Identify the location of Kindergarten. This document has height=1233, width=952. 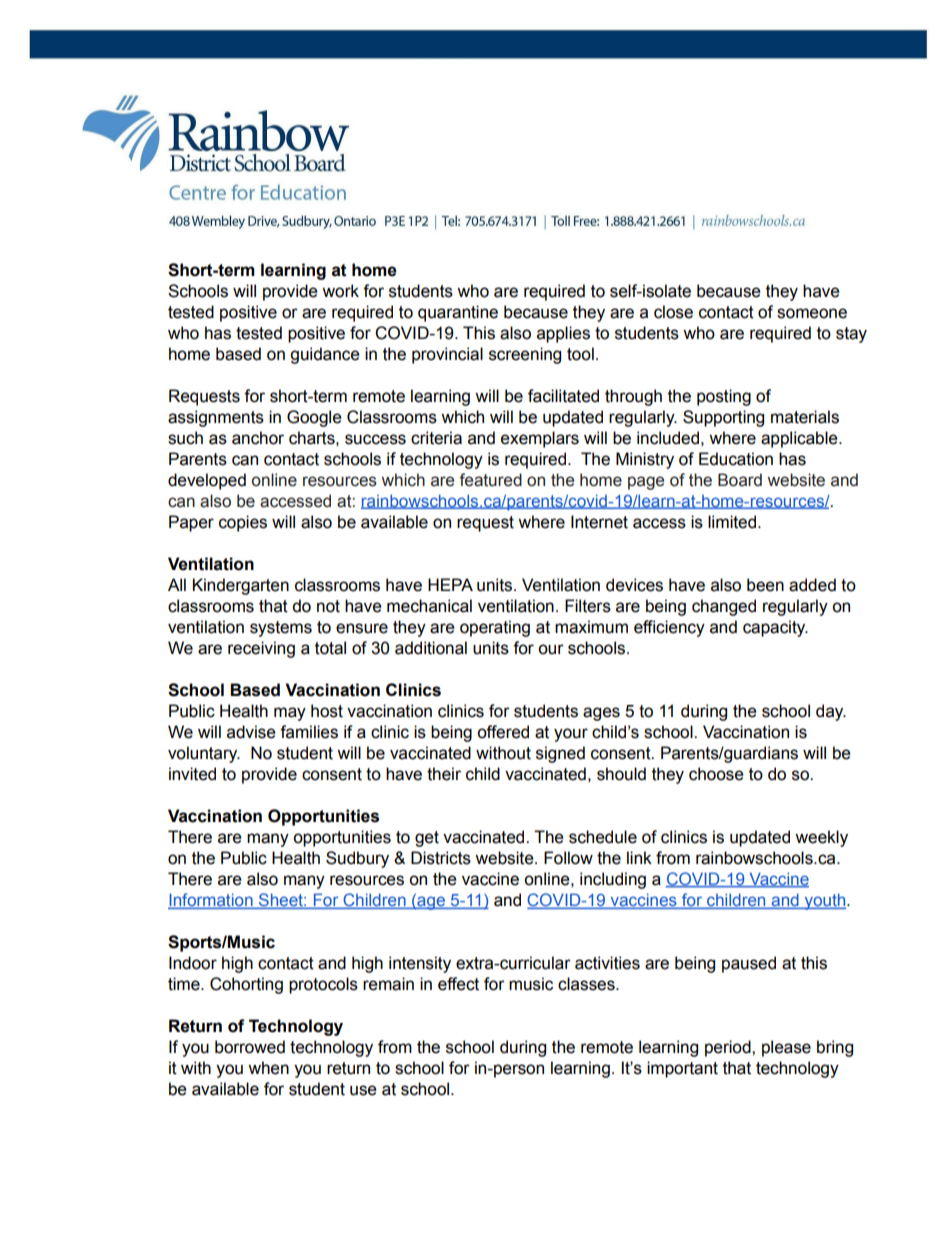
(240, 586).
